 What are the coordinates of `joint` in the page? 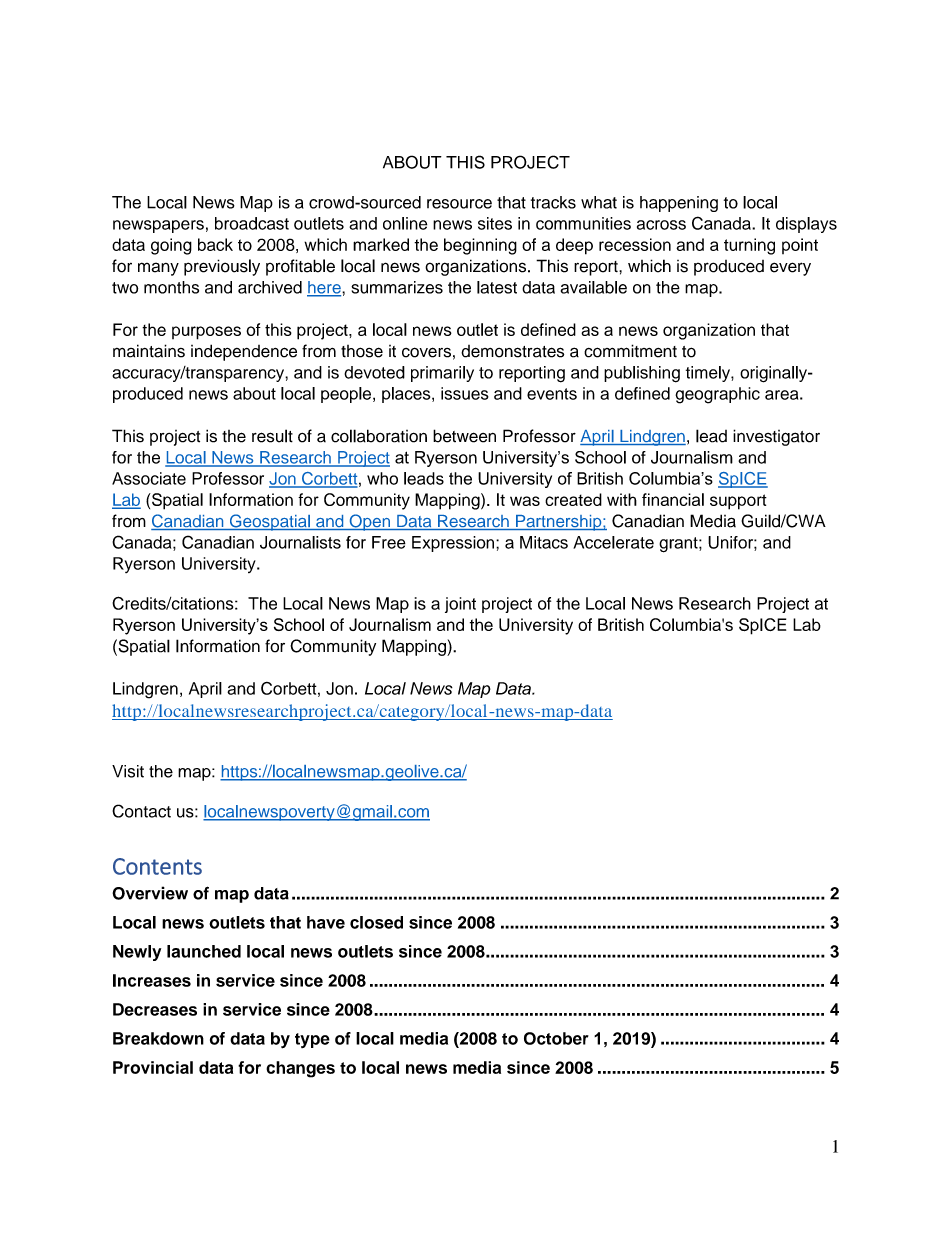 It's located at (460, 605).
